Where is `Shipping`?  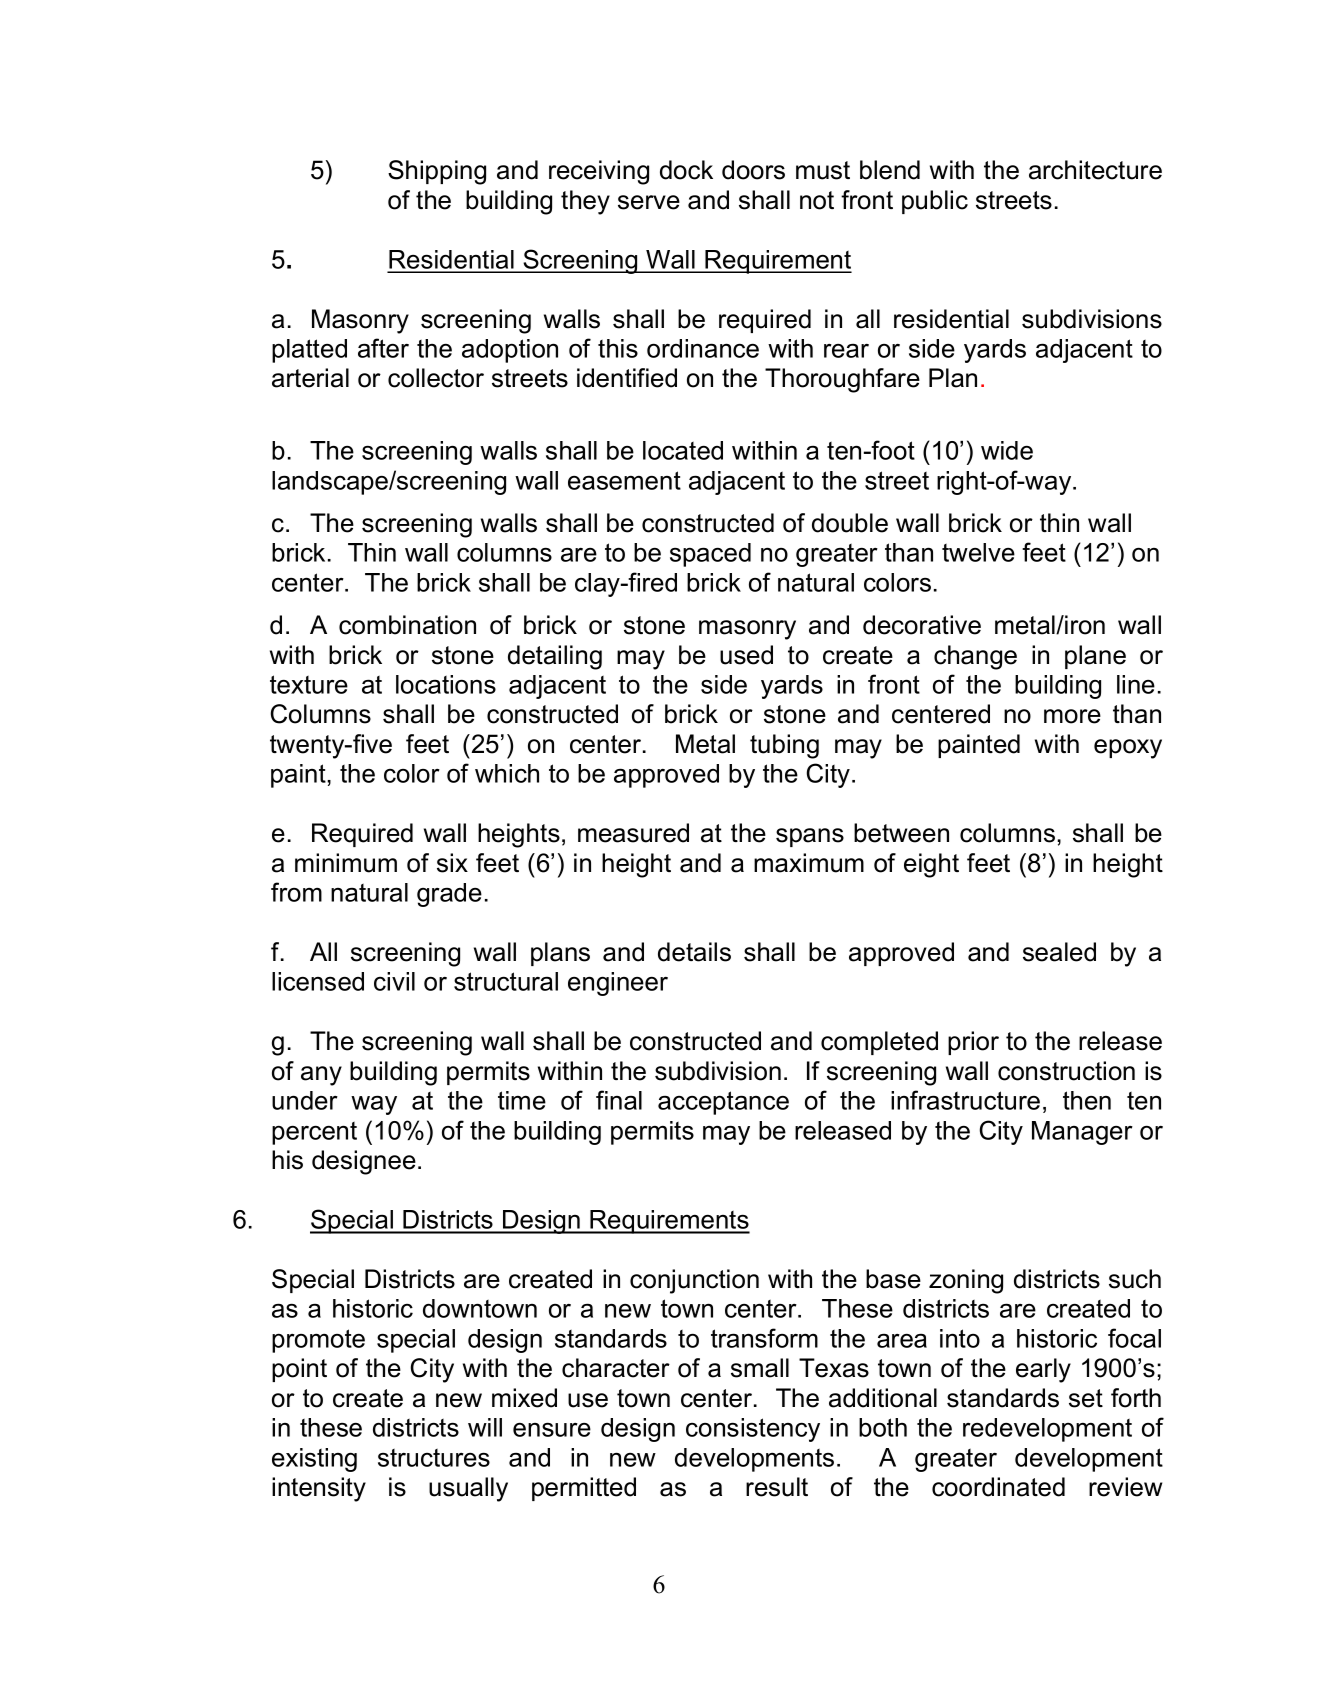
Shipping is located at coordinates (437, 172).
